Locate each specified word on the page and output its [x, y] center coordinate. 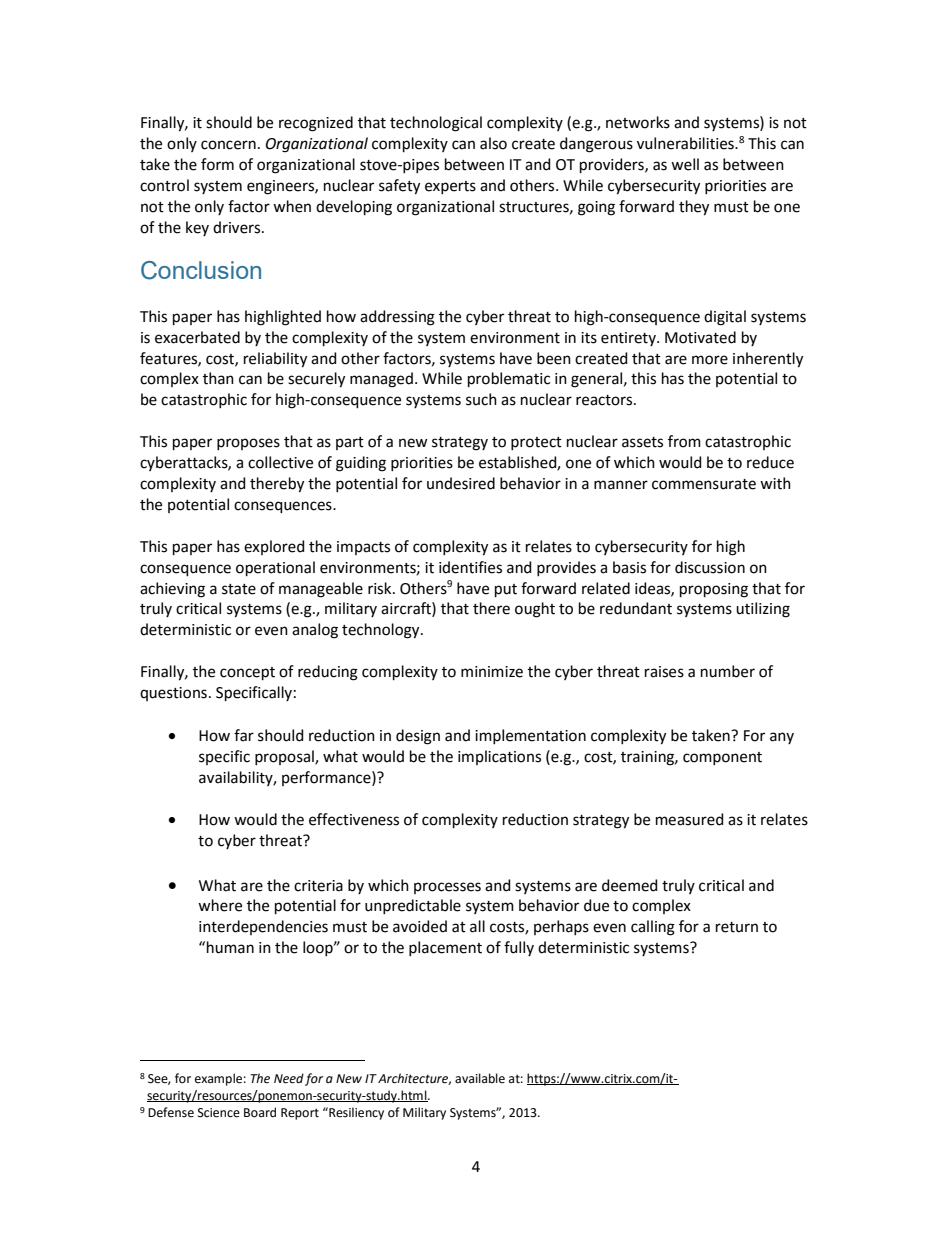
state [239, 589]
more [710, 360]
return [737, 927]
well [685, 164]
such [481, 399]
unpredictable [413, 906]
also [493, 143]
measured [690, 819]
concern [228, 145]
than [218, 378]
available [480, 1078]
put [506, 590]
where [220, 905]
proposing [714, 590]
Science [219, 1113]
